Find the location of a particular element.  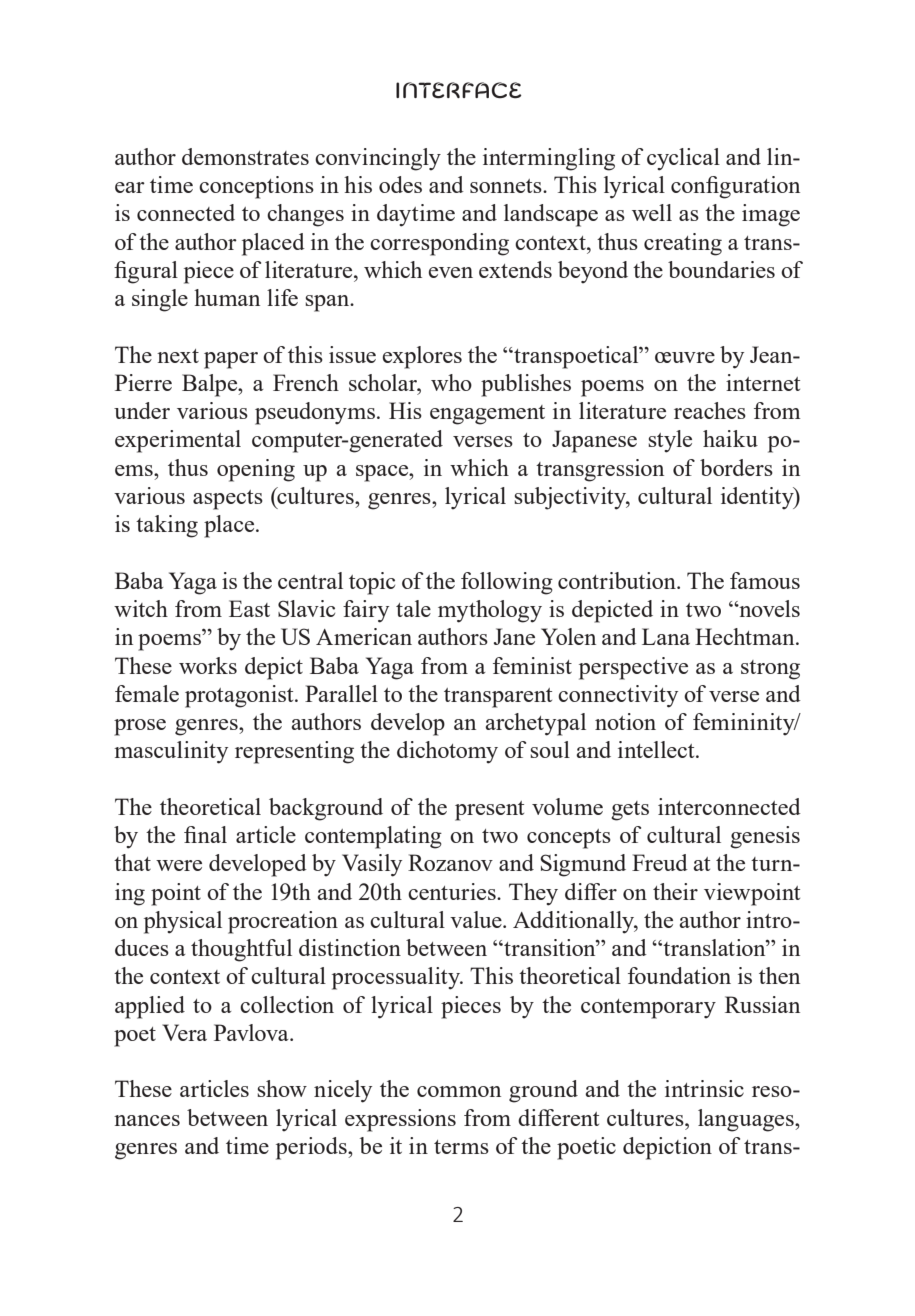

intrinsic is located at coordinates (704, 1088).
